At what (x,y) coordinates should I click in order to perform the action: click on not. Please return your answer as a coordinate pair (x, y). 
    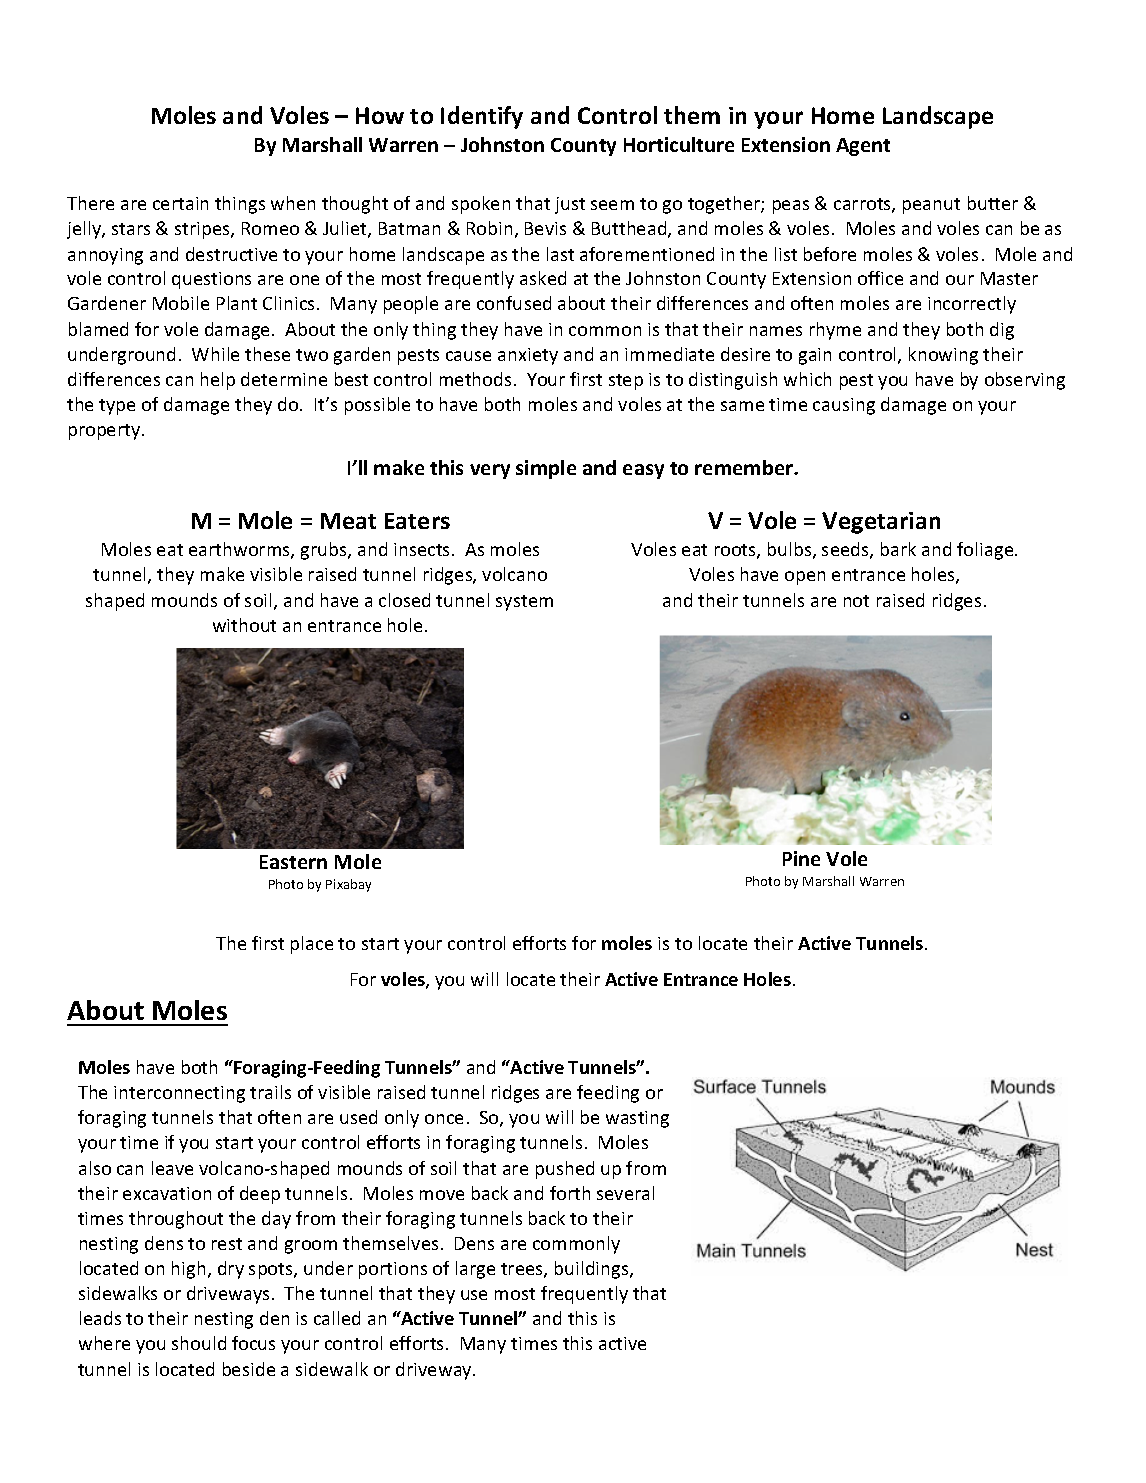
    Looking at the image, I should click on (856, 601).
